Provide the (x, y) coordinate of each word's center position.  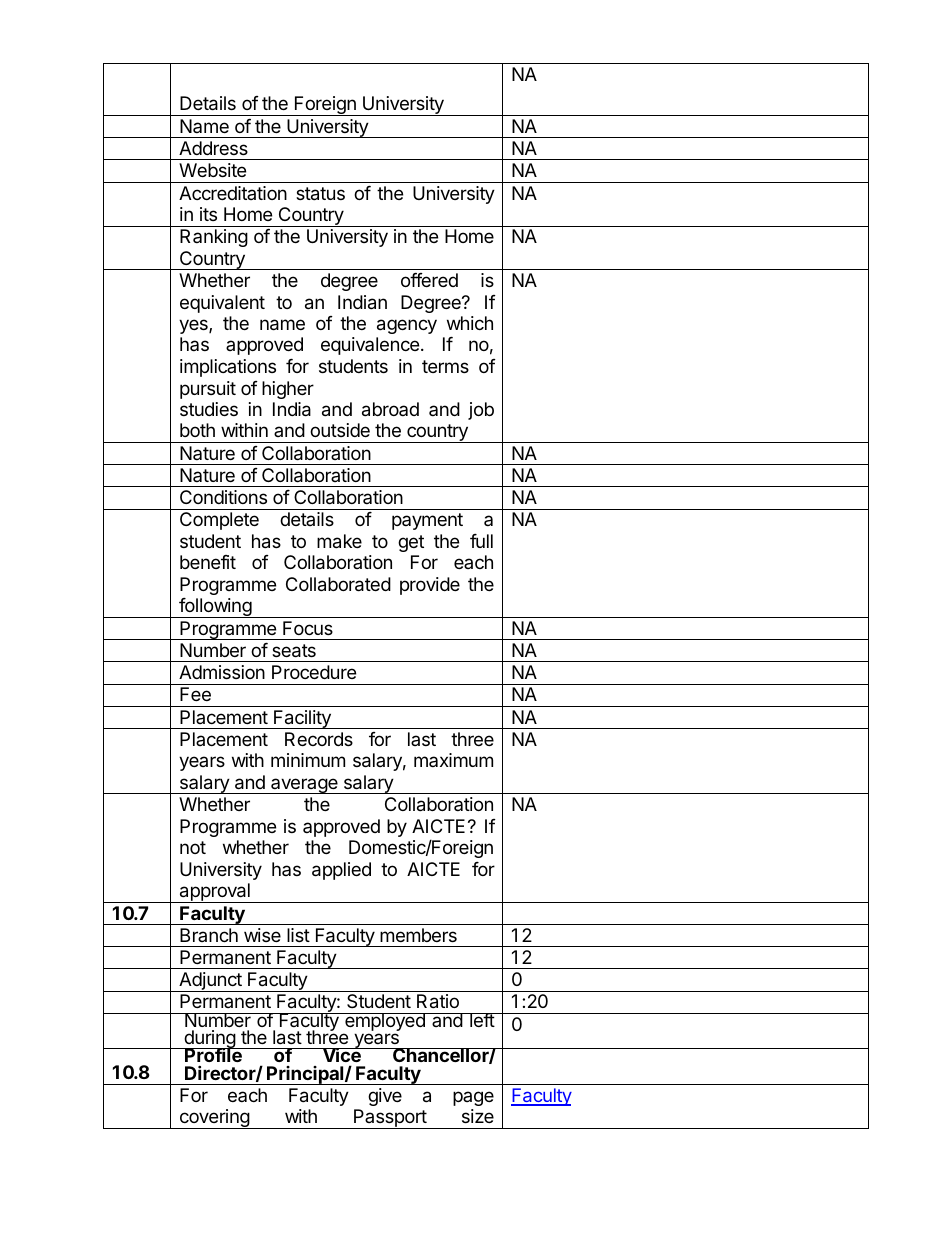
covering (214, 1119)
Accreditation (233, 193)
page (473, 1098)
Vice (342, 1056)
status (320, 194)
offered (429, 280)
